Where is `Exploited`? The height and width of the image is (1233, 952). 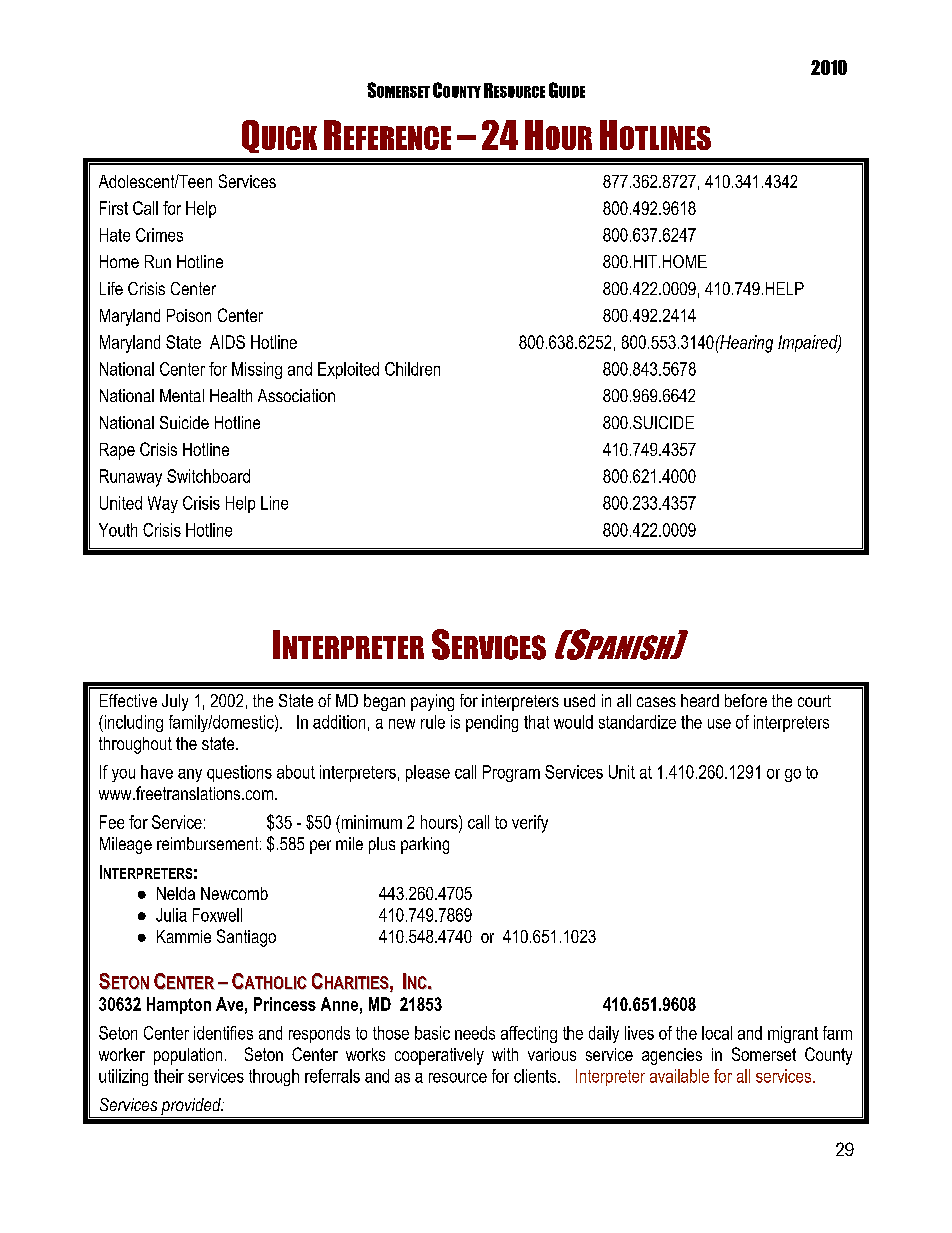 Exploited is located at coordinates (348, 370).
